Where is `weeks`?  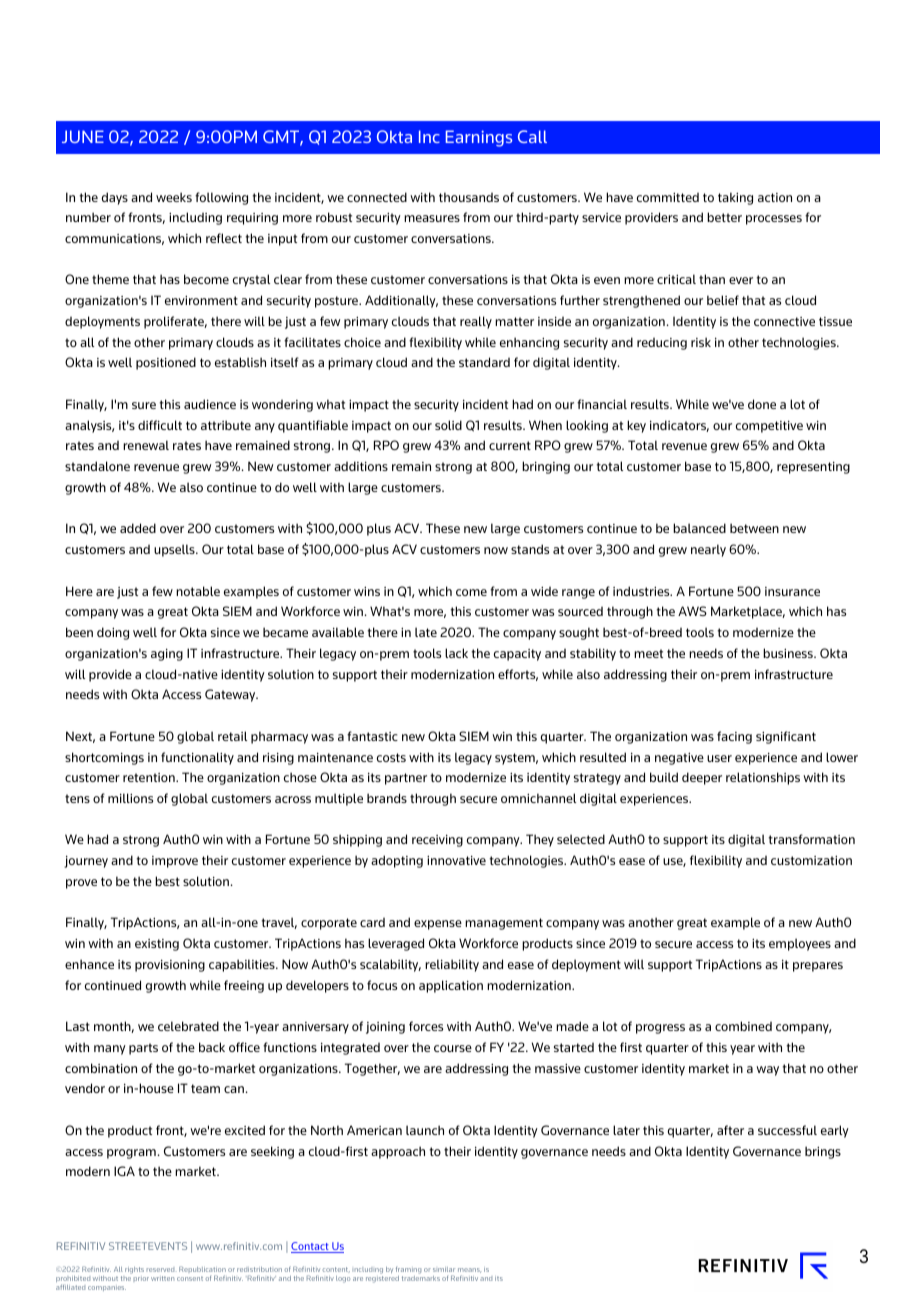 weeks is located at coordinates (174, 197).
